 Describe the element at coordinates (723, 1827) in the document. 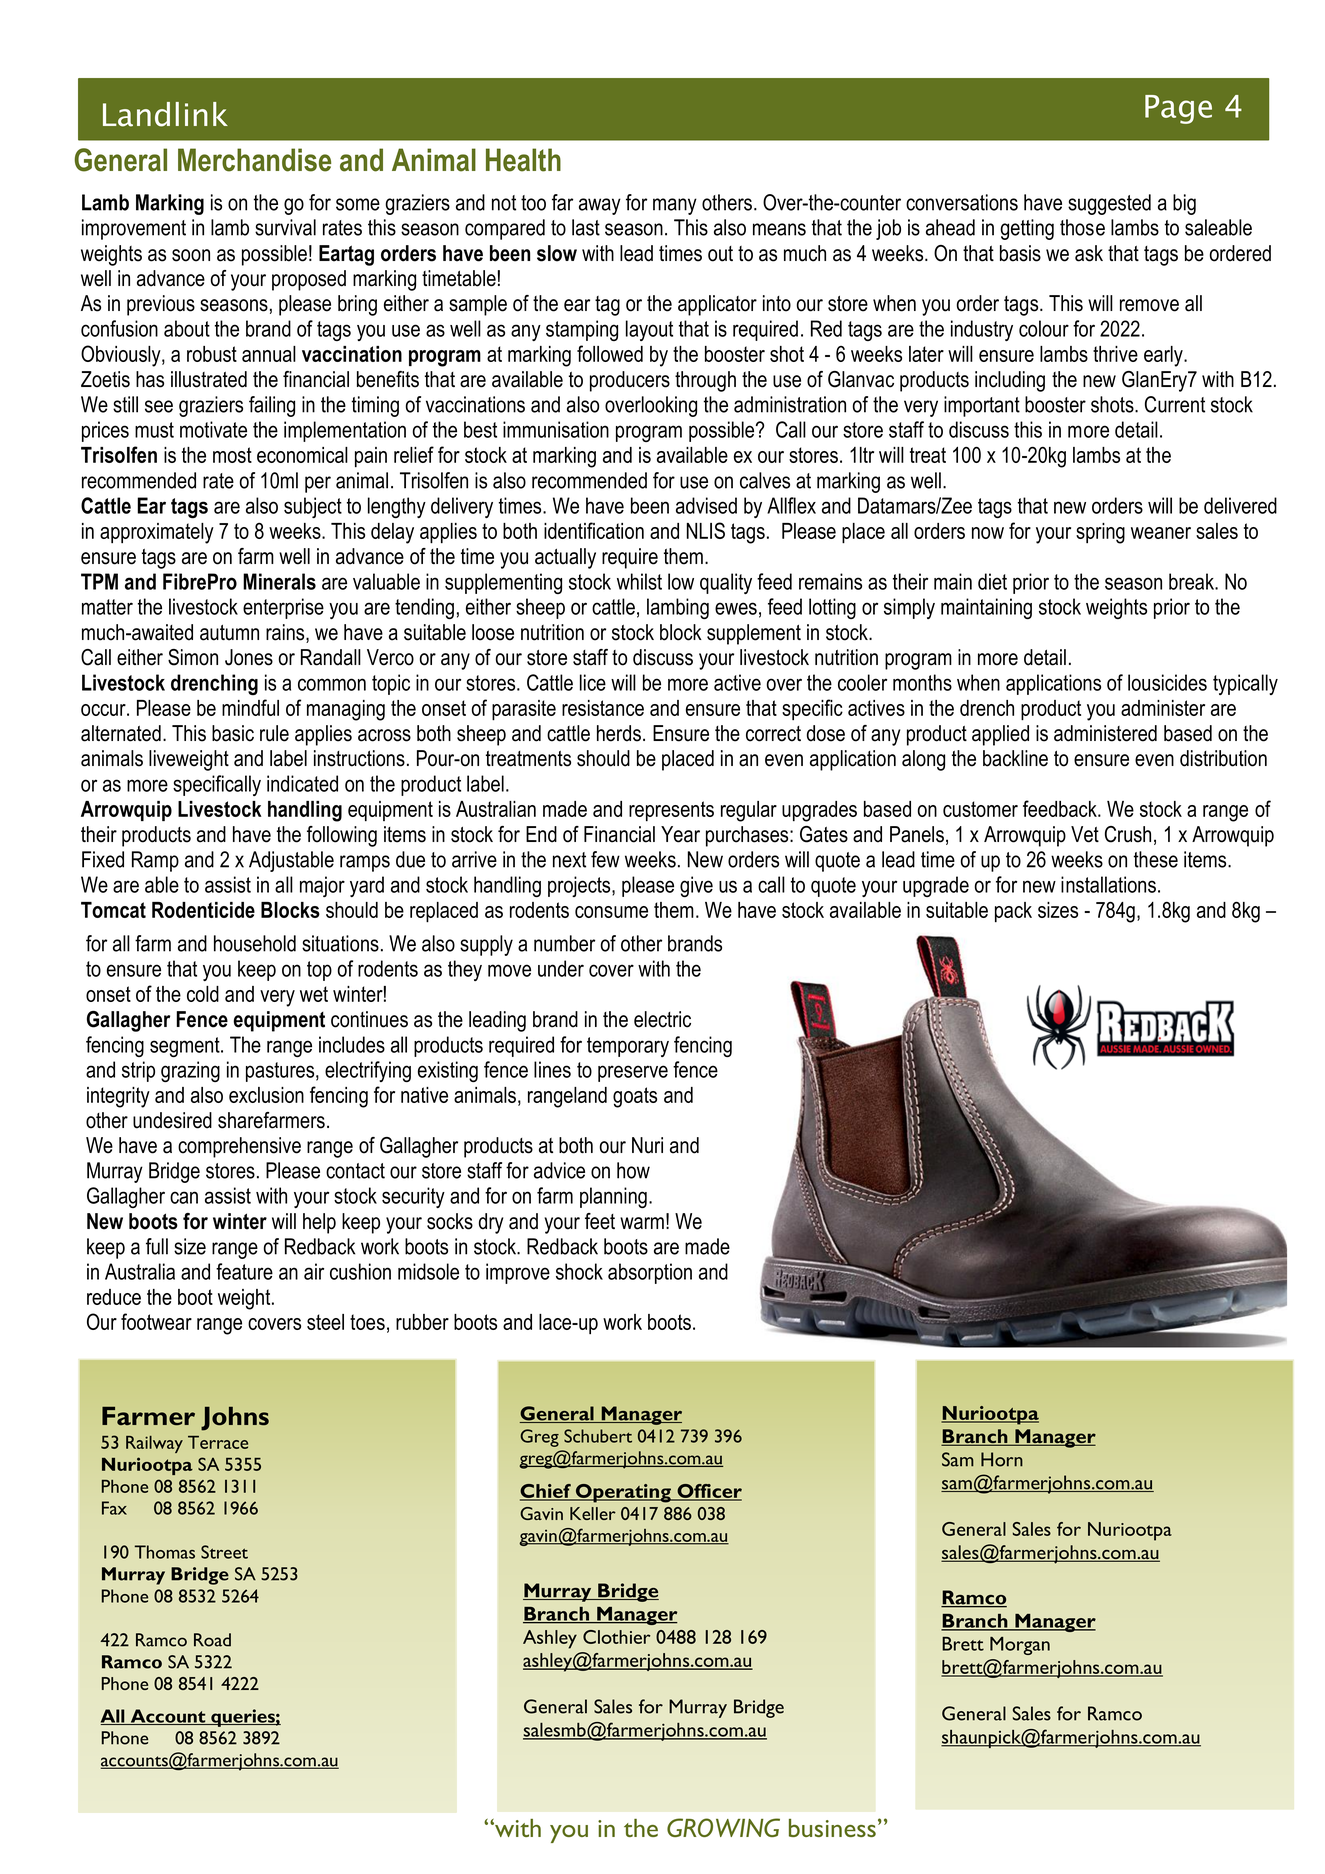

I see `GROWING` at that location.
